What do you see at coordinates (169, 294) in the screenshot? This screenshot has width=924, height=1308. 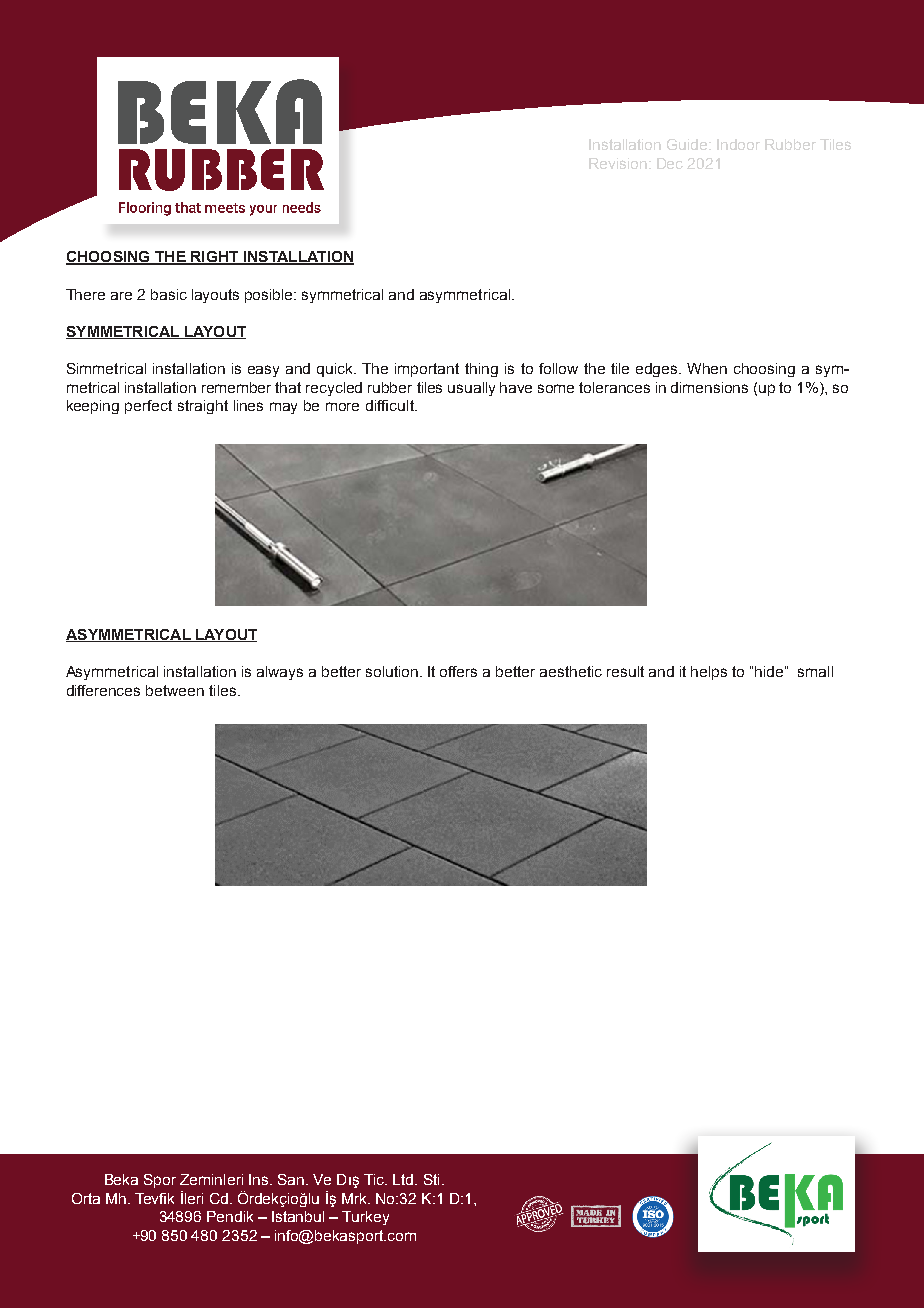 I see `basic` at bounding box center [169, 294].
